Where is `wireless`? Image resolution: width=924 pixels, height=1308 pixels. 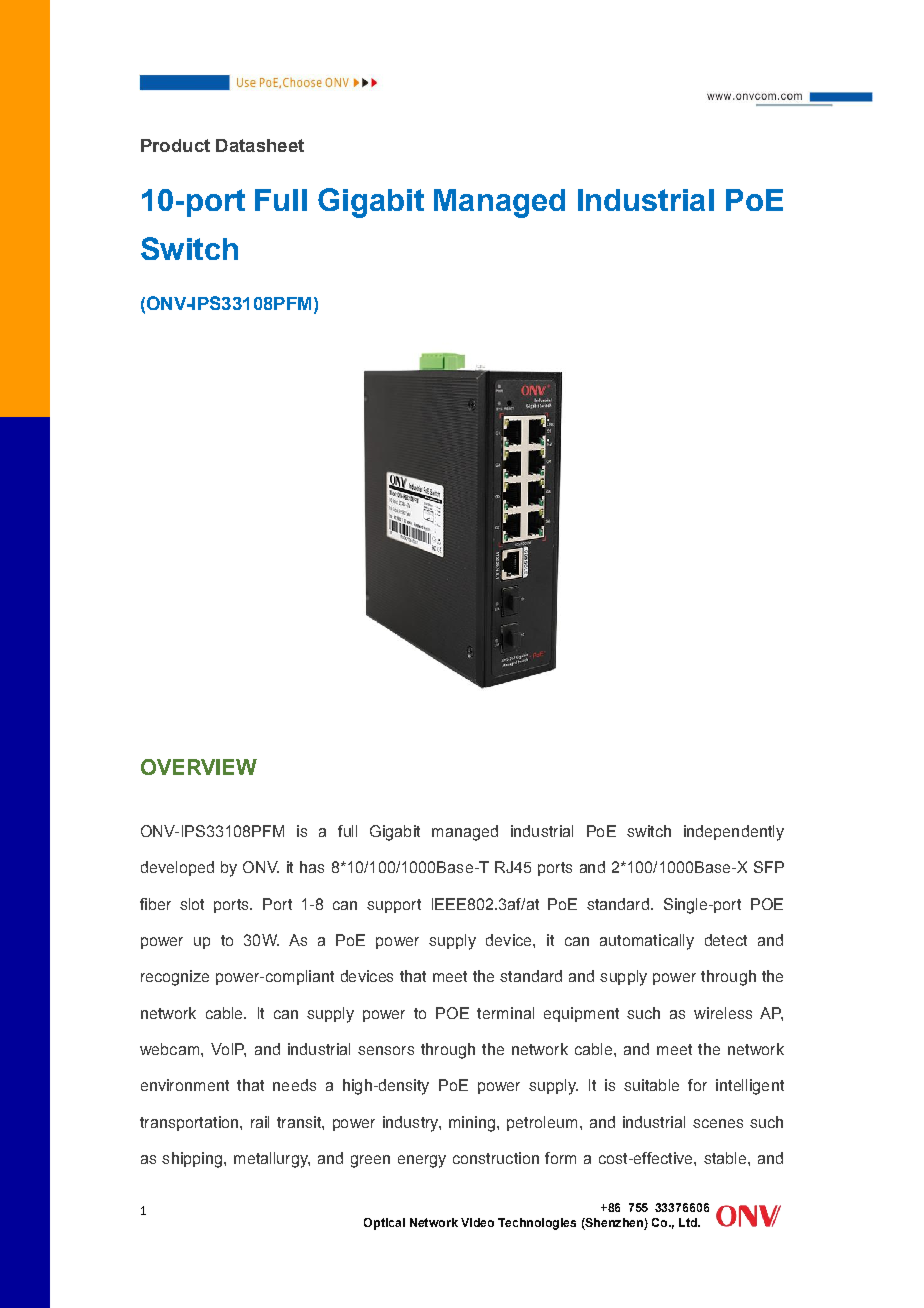
wireless is located at coordinates (723, 1013).
